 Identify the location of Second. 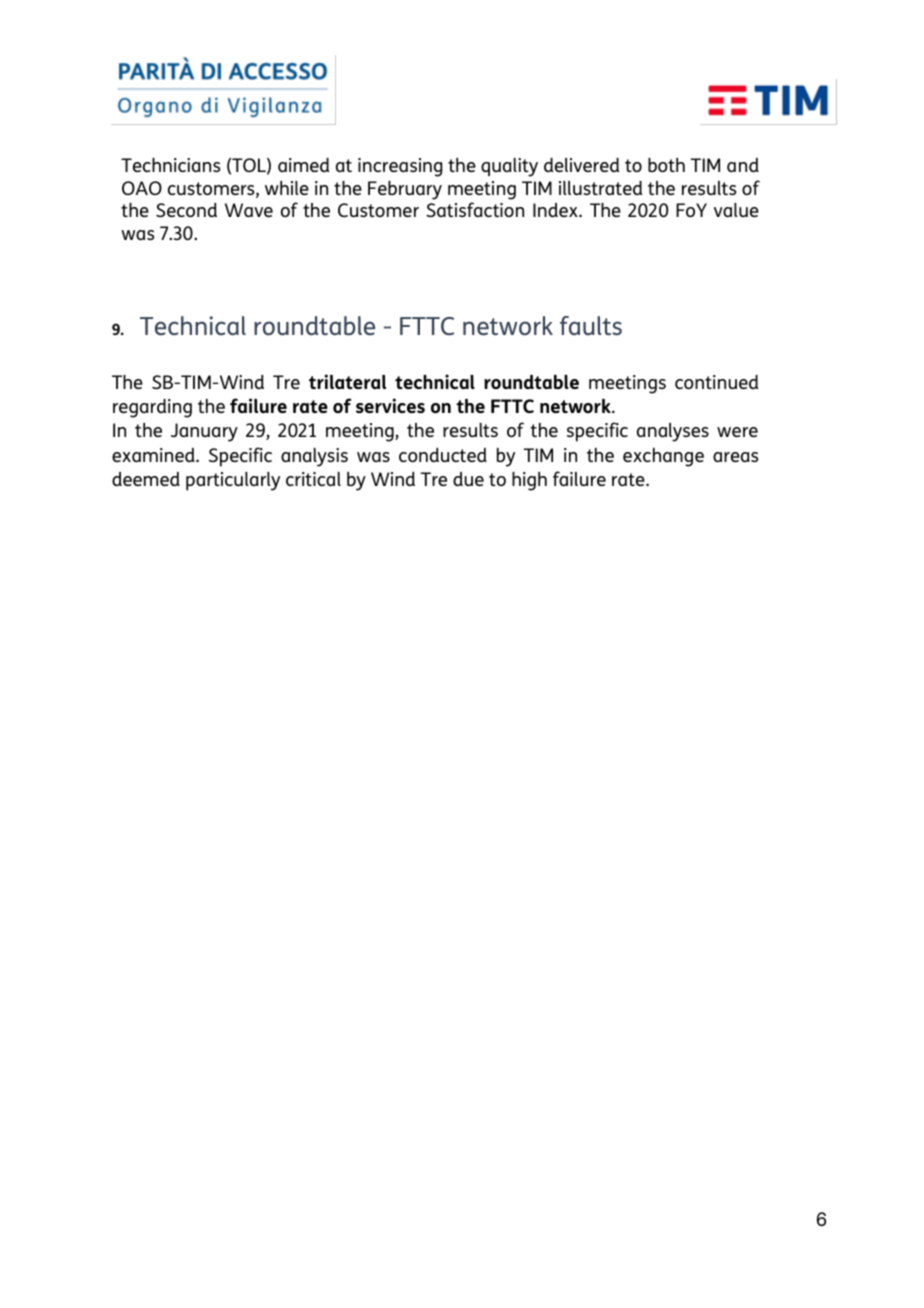
(186, 210).
